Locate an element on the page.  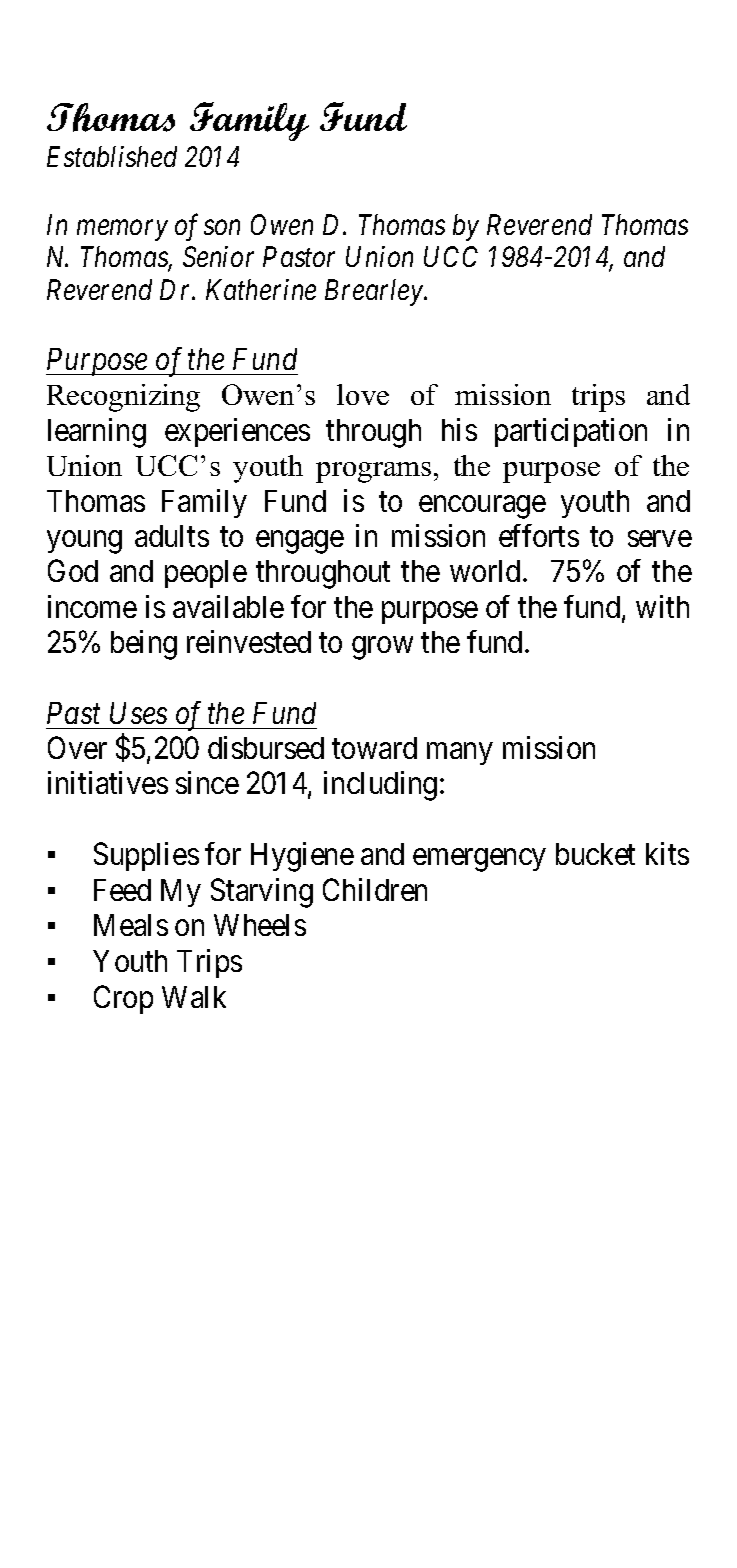
engage is located at coordinates (300, 542).
